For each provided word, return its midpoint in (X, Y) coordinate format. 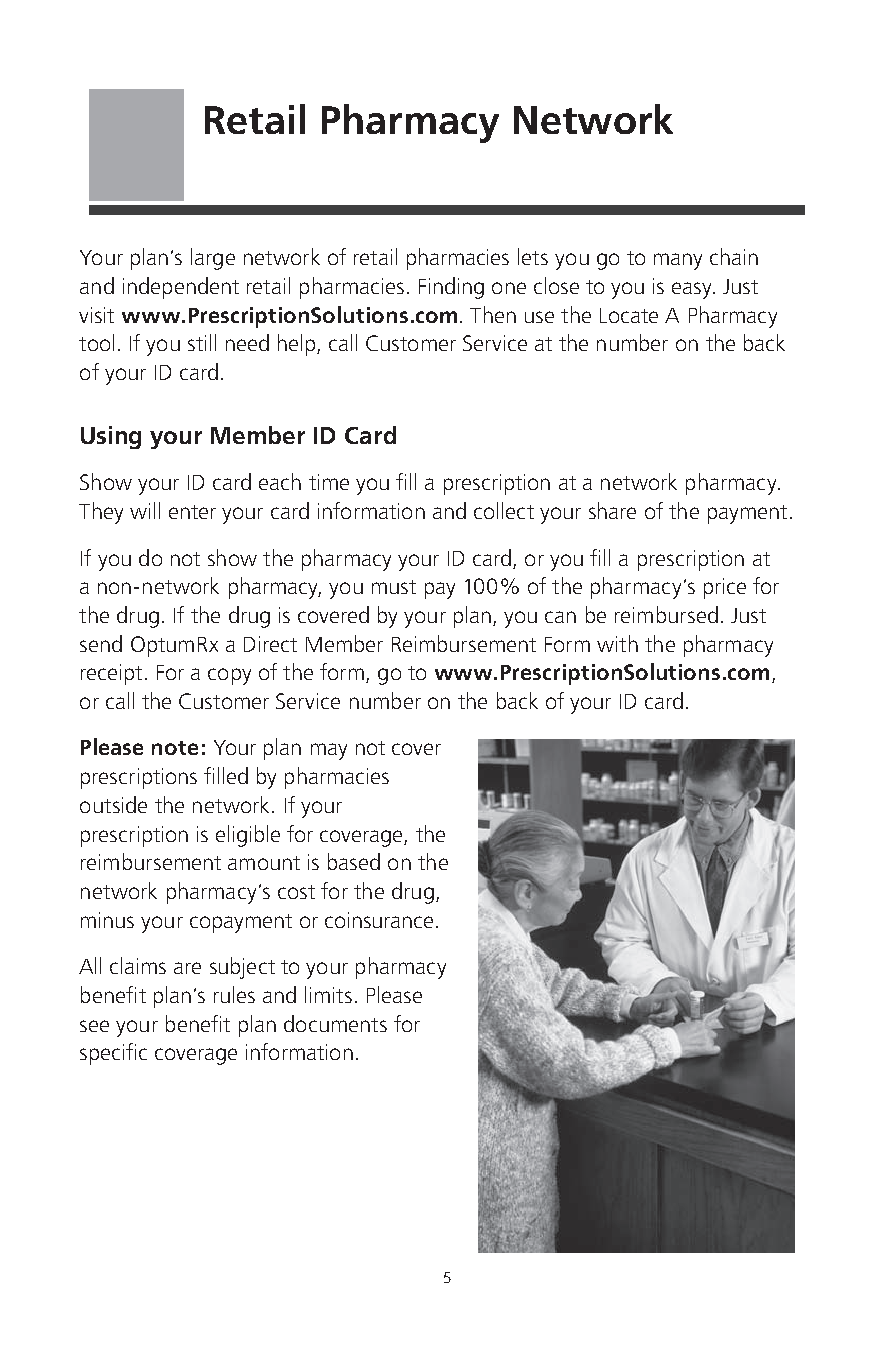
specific (113, 1054)
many (678, 261)
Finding (451, 288)
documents (335, 1023)
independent (181, 288)
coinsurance (381, 920)
